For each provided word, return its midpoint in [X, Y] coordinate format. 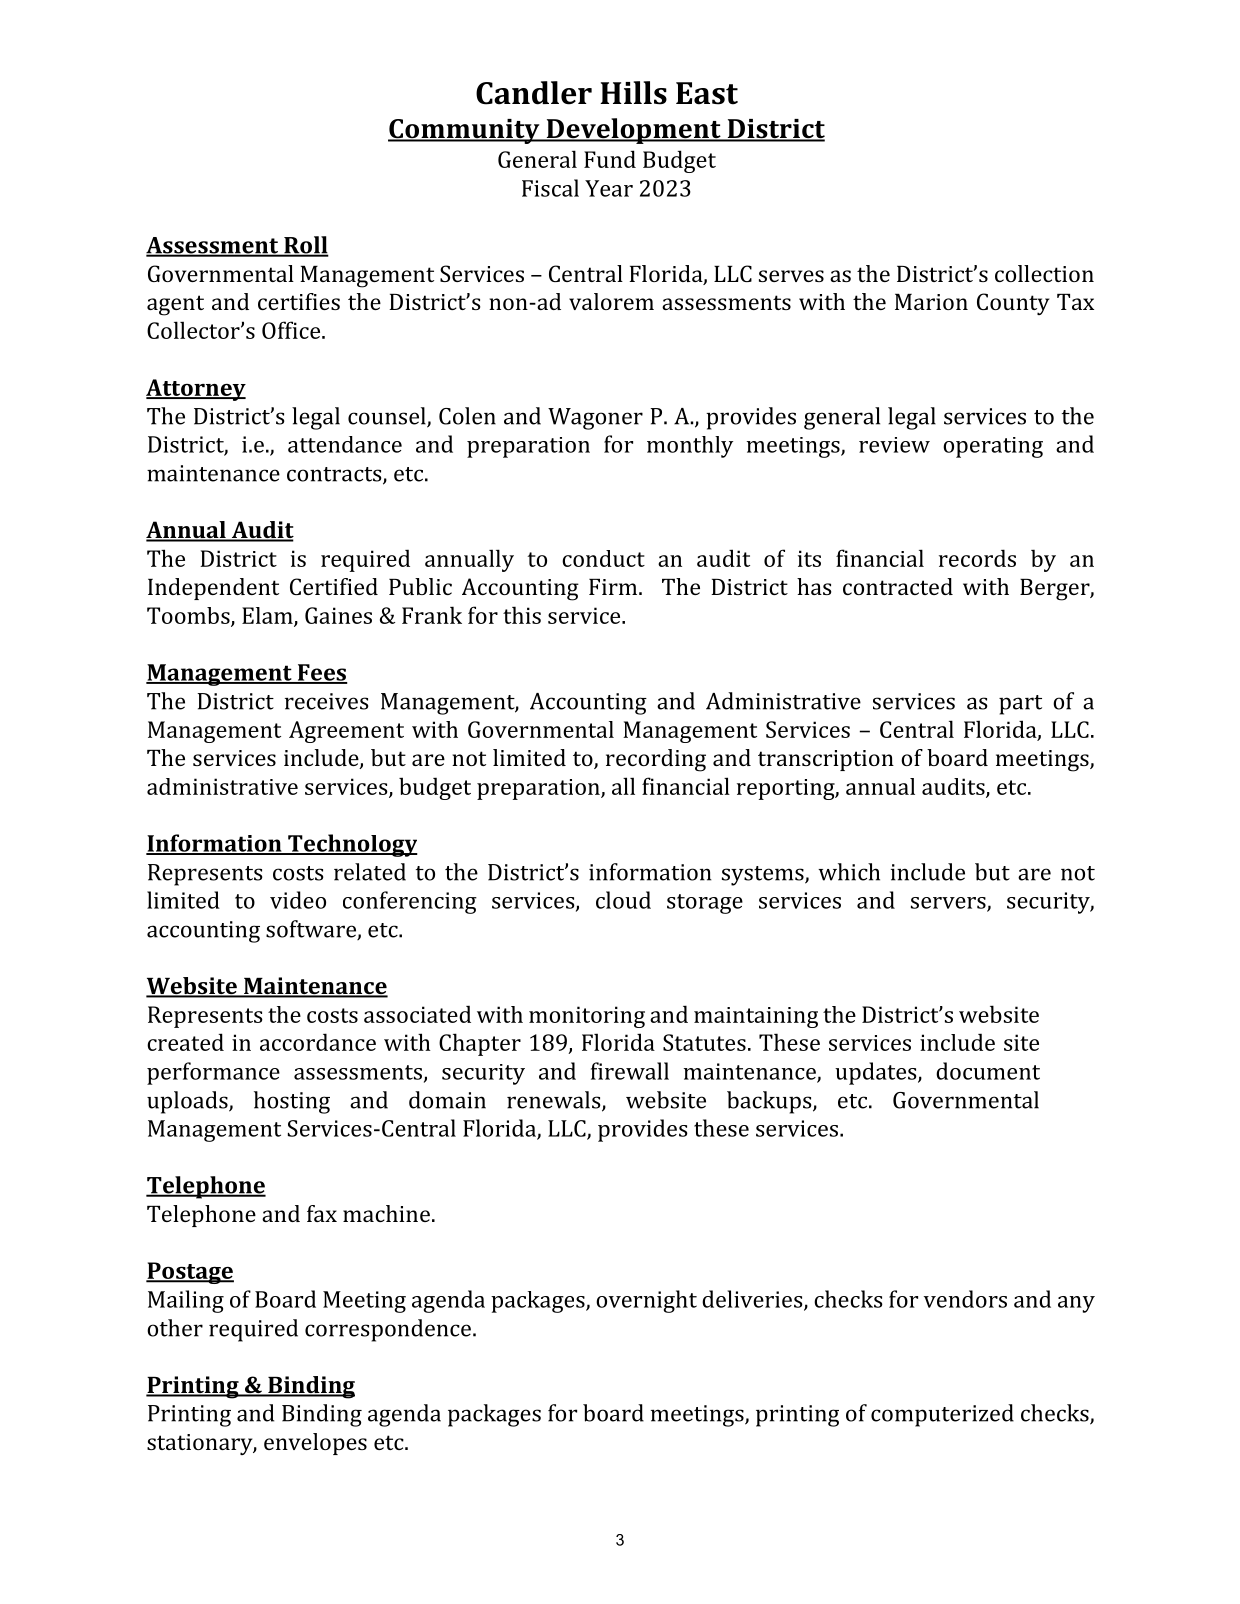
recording [656, 760]
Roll [305, 246]
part [1020, 705]
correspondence [388, 1330]
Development [633, 131]
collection [1044, 273]
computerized [942, 1415]
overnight [646, 1301]
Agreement [346, 732]
